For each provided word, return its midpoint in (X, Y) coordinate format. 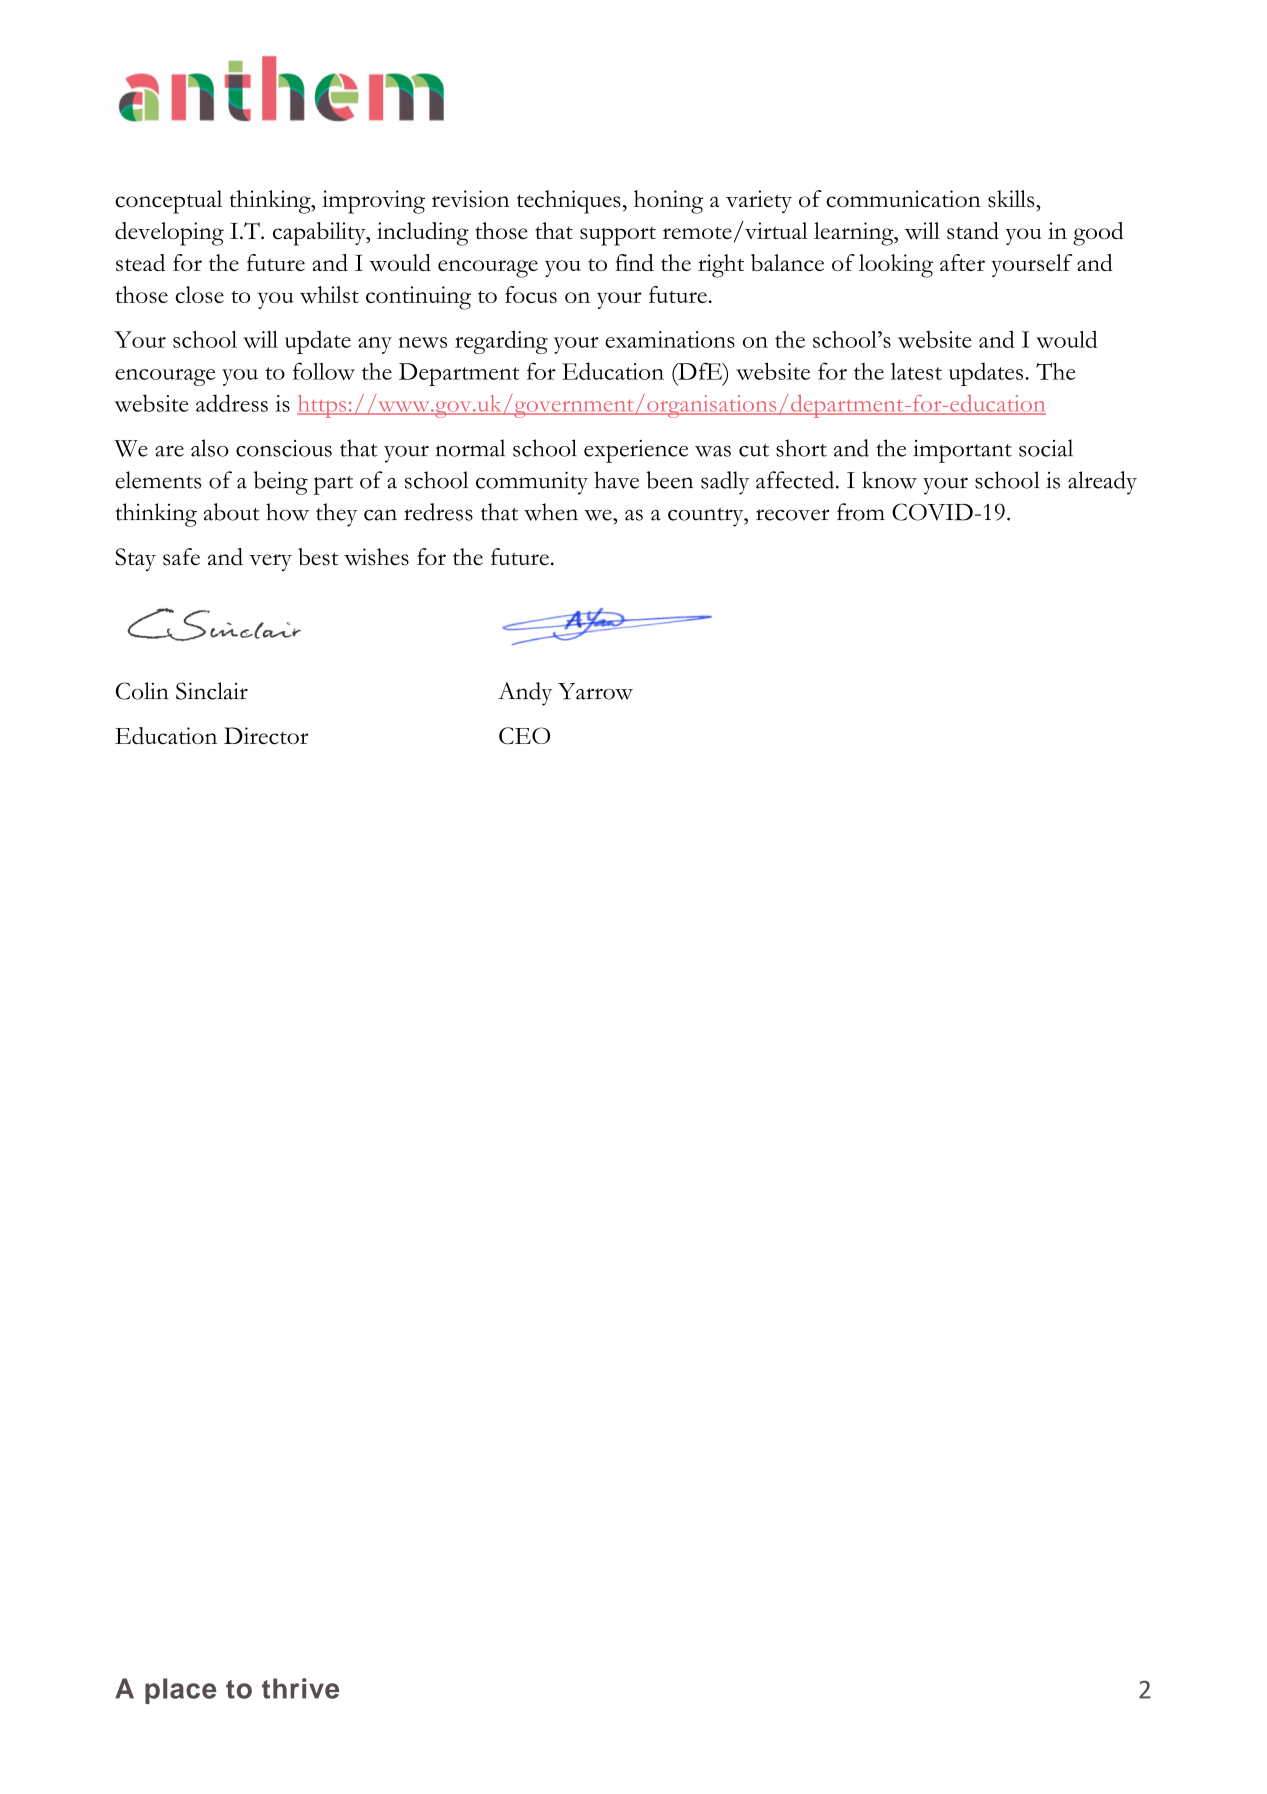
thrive (300, 1688)
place (180, 1691)
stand (973, 231)
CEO (524, 735)
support (618, 236)
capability (320, 234)
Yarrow (595, 691)
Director (266, 736)
